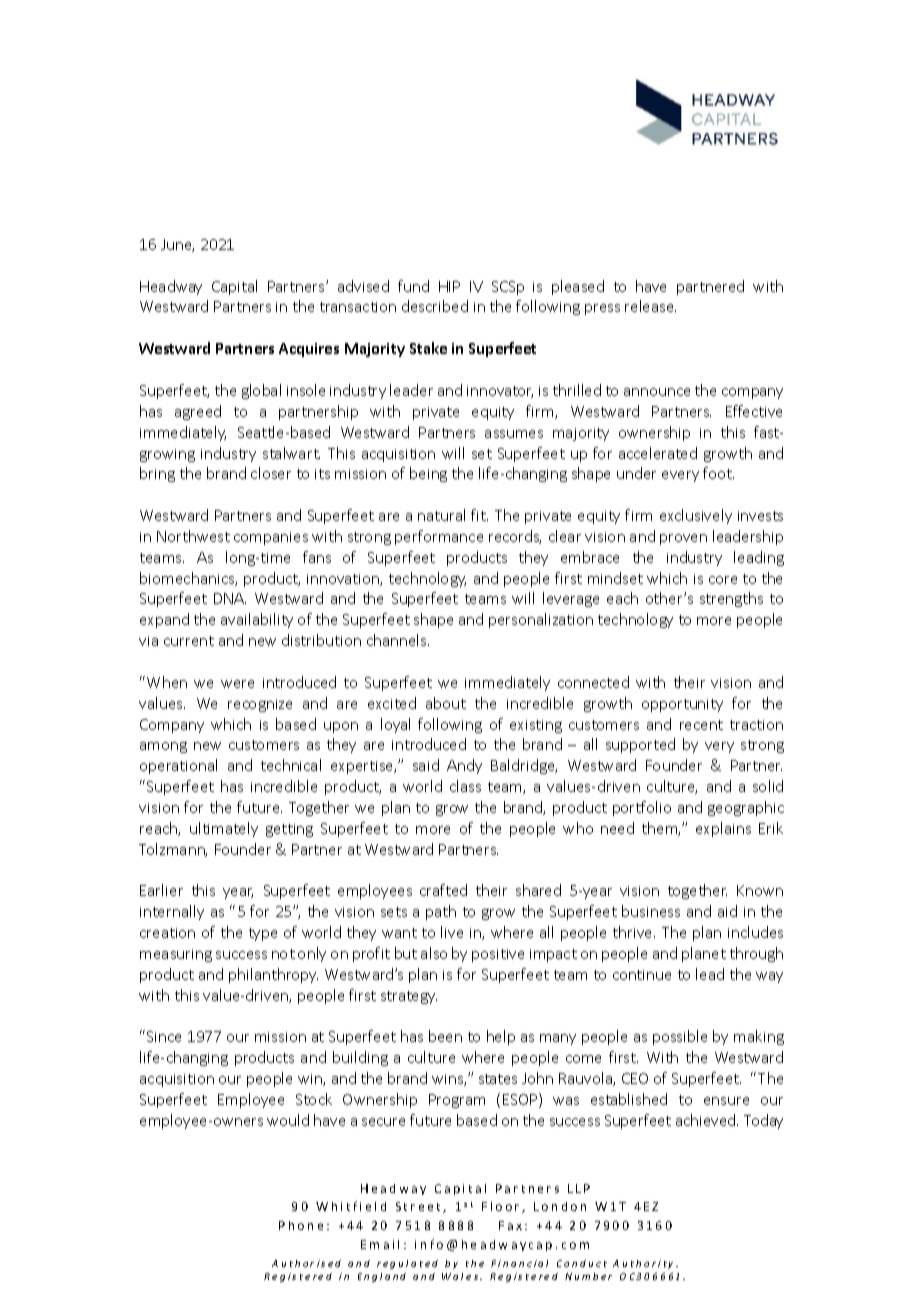 Image resolution: width=924 pixels, height=1307 pixels. Describe the element at coordinates (718, 473) in the screenshot. I see `foot` at that location.
